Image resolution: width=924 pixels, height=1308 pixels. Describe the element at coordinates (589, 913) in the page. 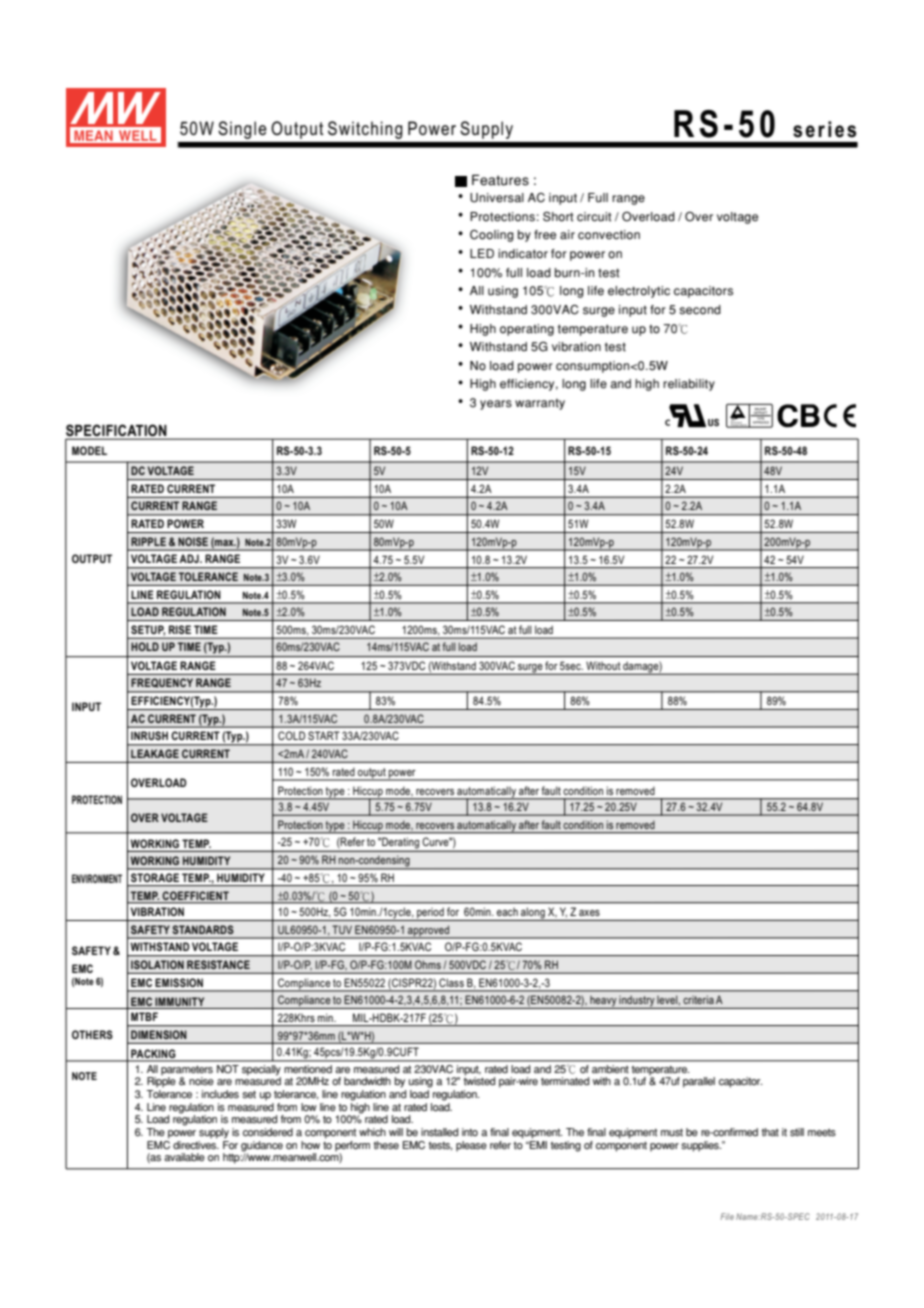

I see `axes` at that location.
